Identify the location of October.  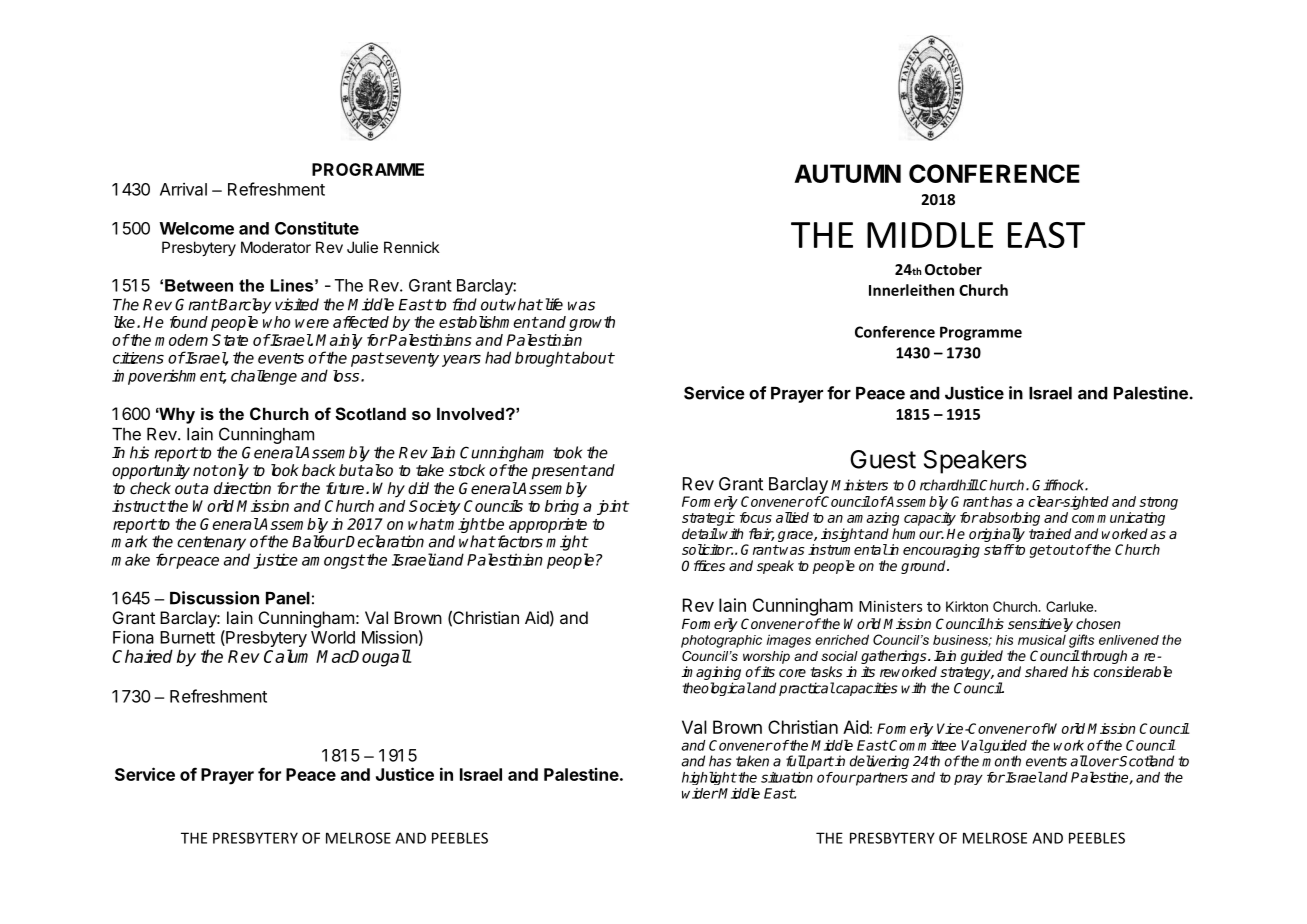
(953, 269).
